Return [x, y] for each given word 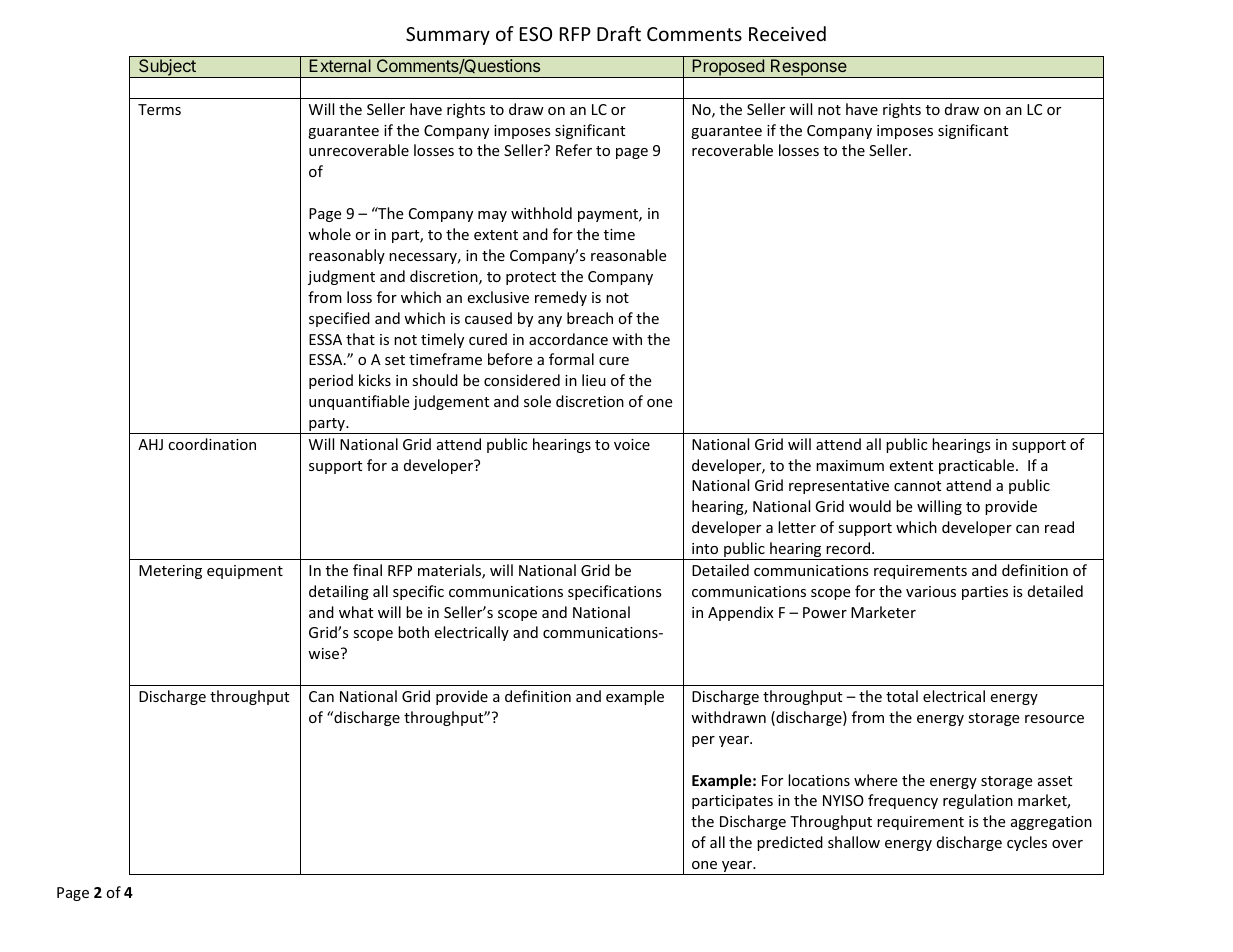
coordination [212, 444]
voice [632, 444]
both [413, 632]
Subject [167, 68]
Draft [619, 33]
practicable [978, 466]
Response [809, 68]
